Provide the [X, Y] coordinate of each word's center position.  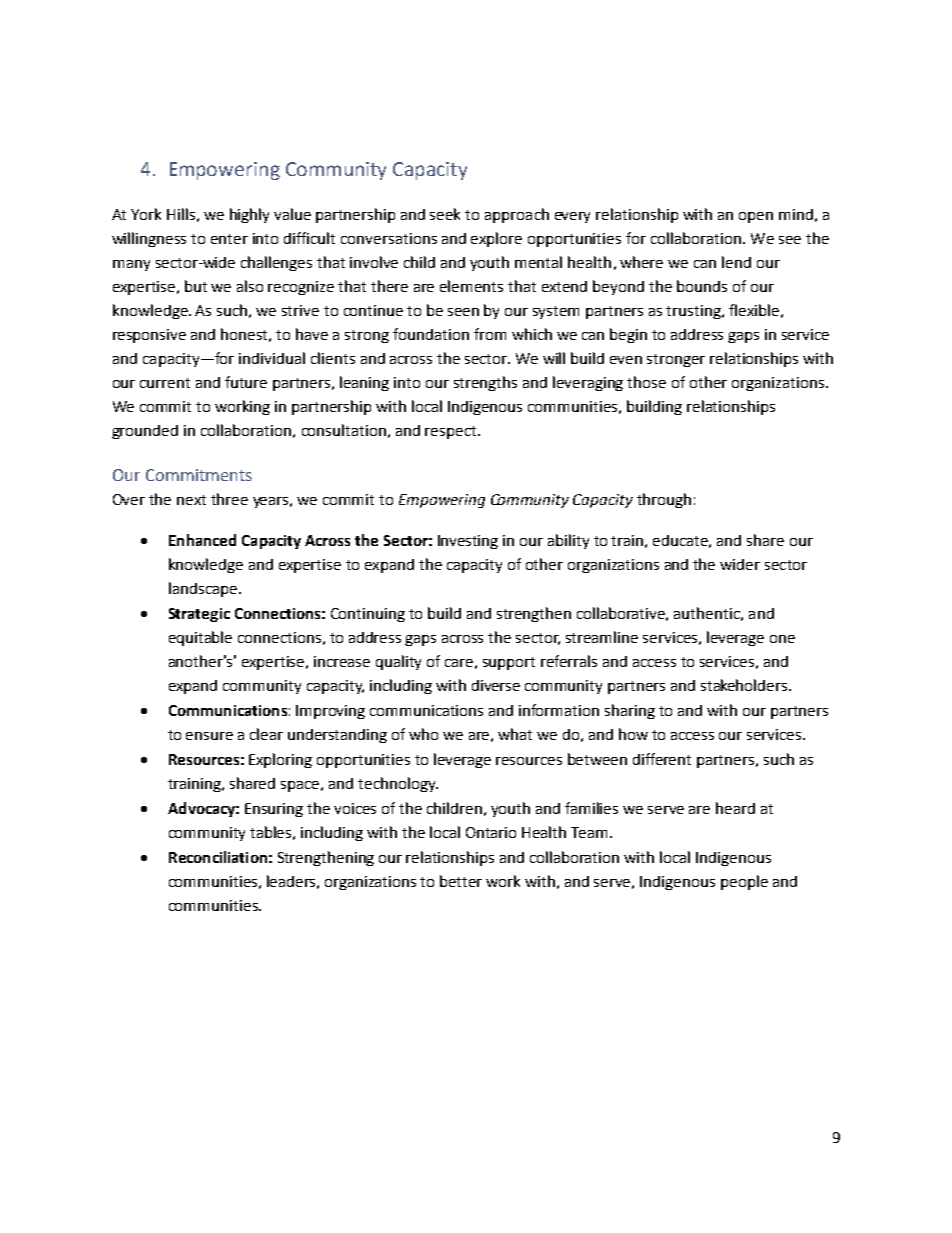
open [756, 217]
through [664, 500]
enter [229, 239]
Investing [468, 542]
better [461, 881]
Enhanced [202, 540]
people [744, 882]
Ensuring [274, 810]
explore [496, 239]
